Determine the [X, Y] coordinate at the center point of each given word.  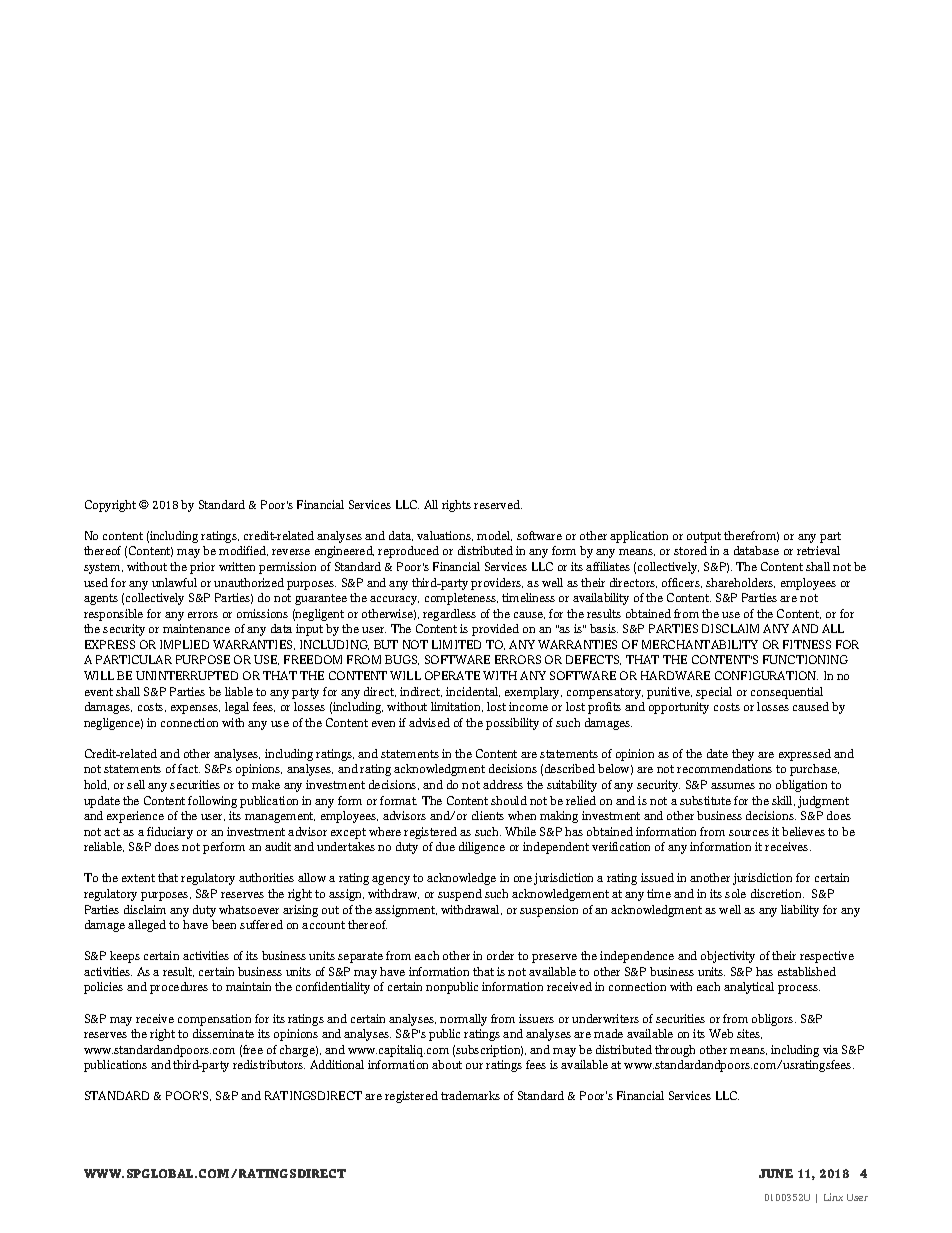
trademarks [470, 1095]
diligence [482, 848]
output [704, 537]
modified [243, 551]
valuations [445, 536]
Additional [337, 1064]
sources [749, 833]
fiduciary [170, 833]
